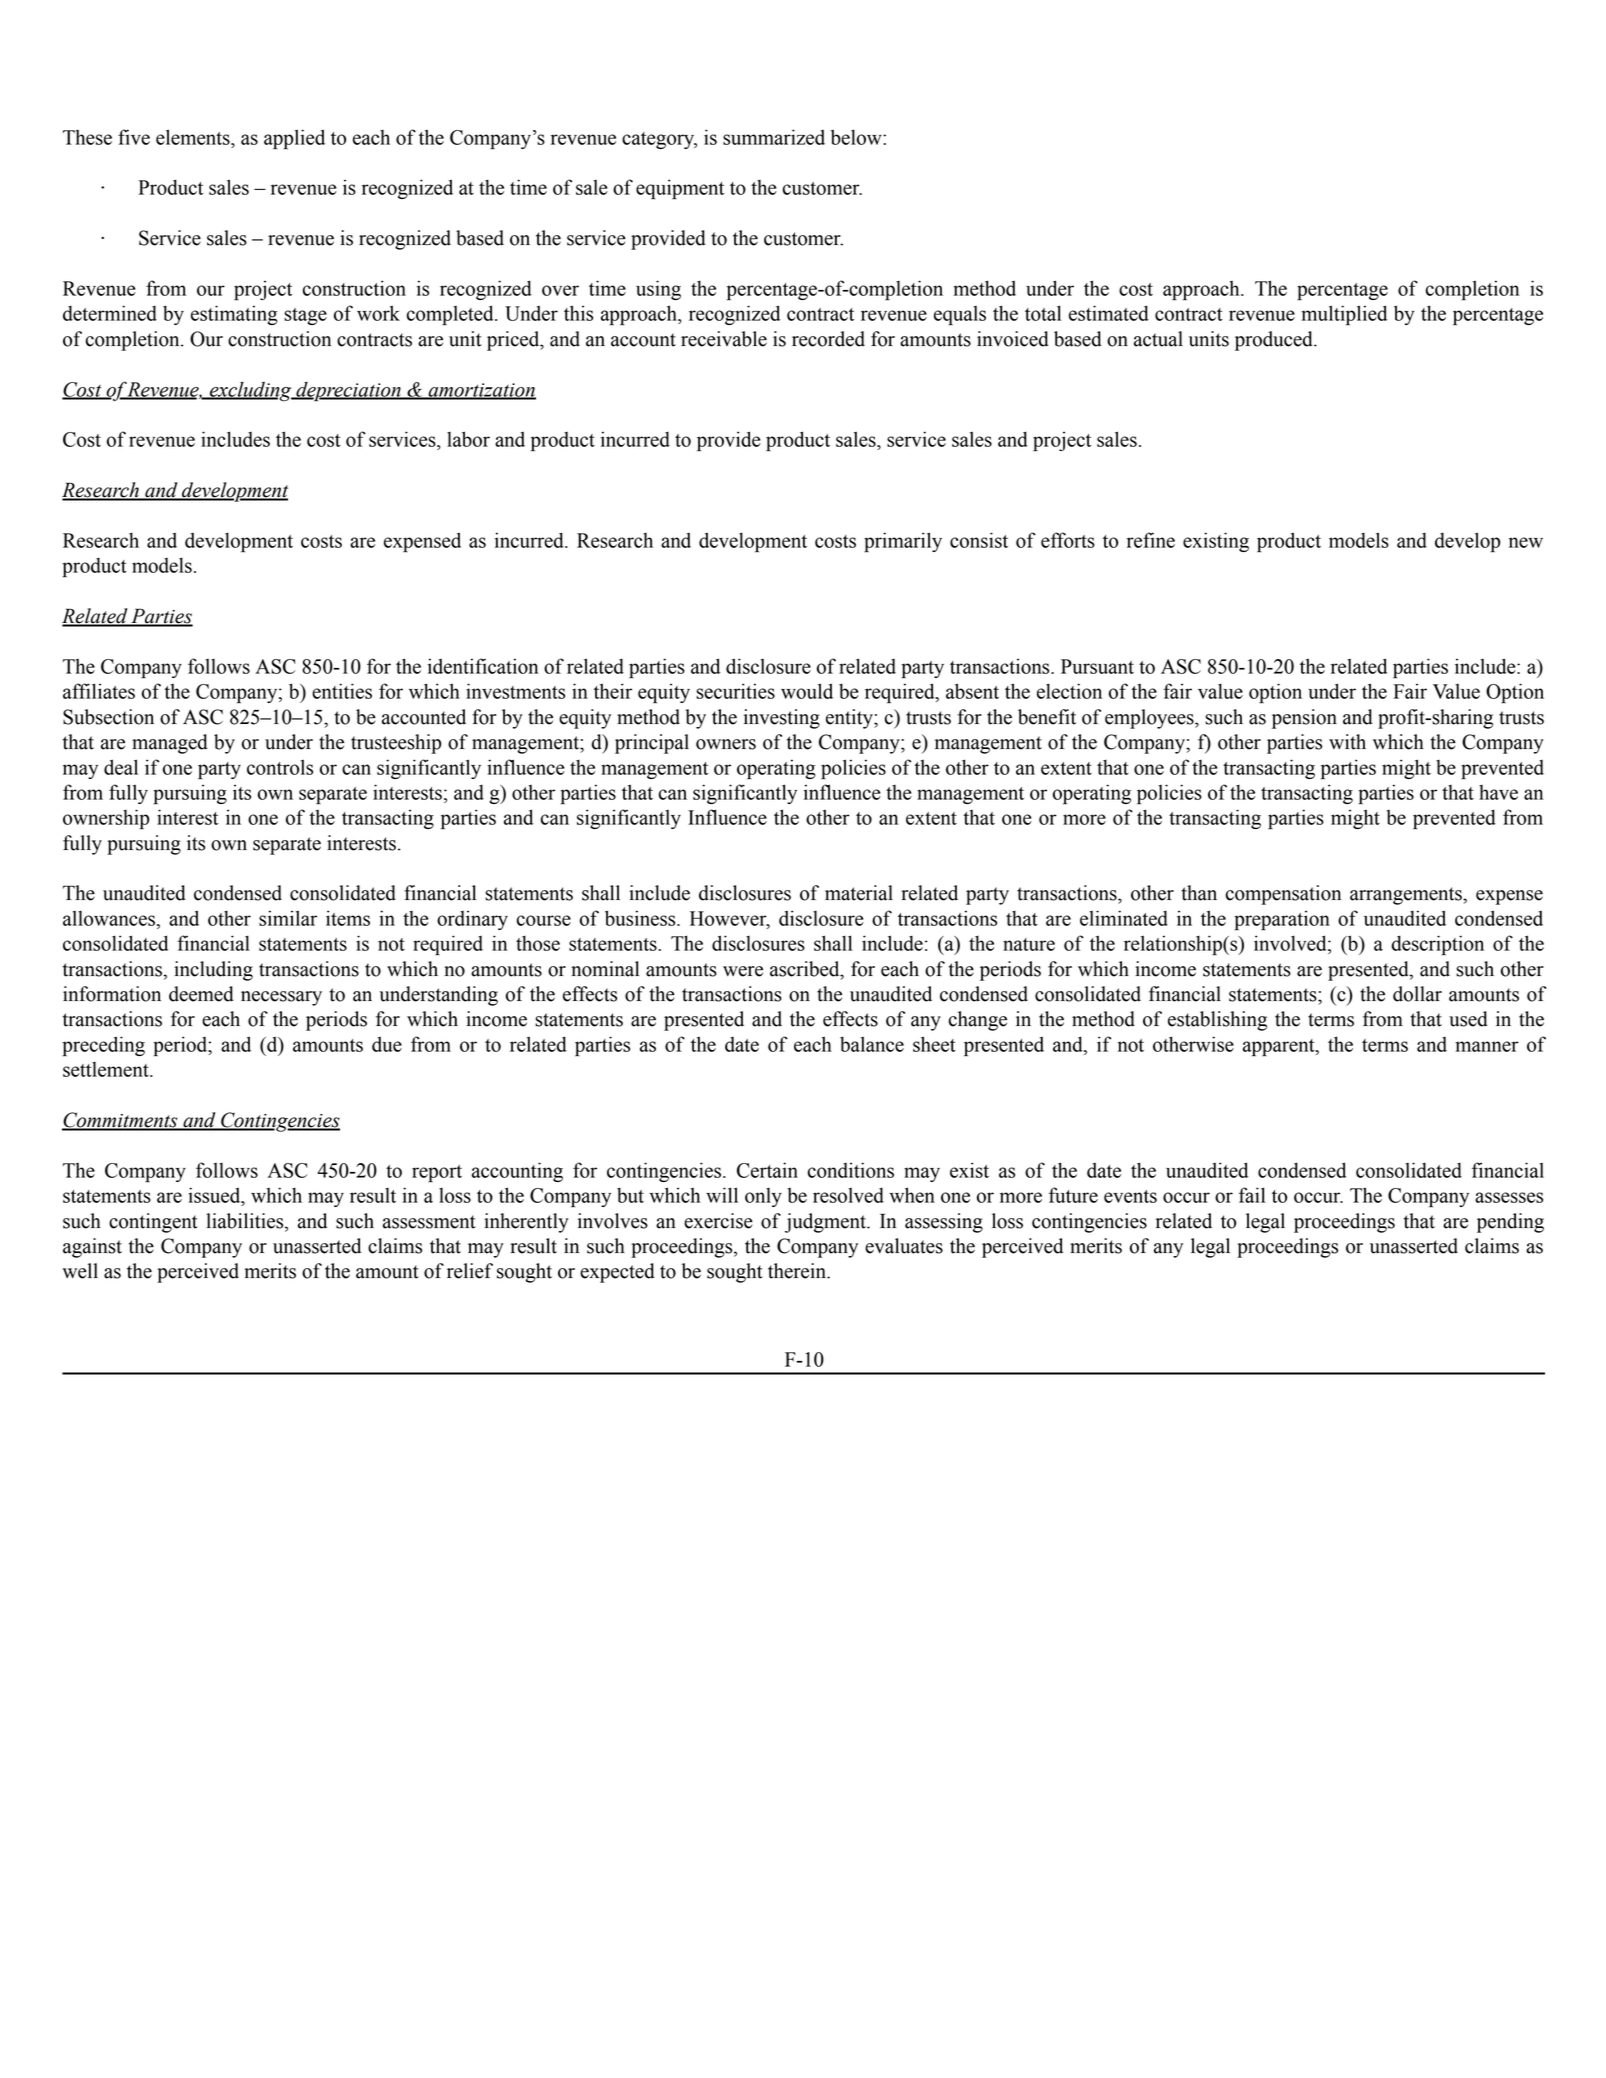  I want to click on applied, so click(294, 139).
